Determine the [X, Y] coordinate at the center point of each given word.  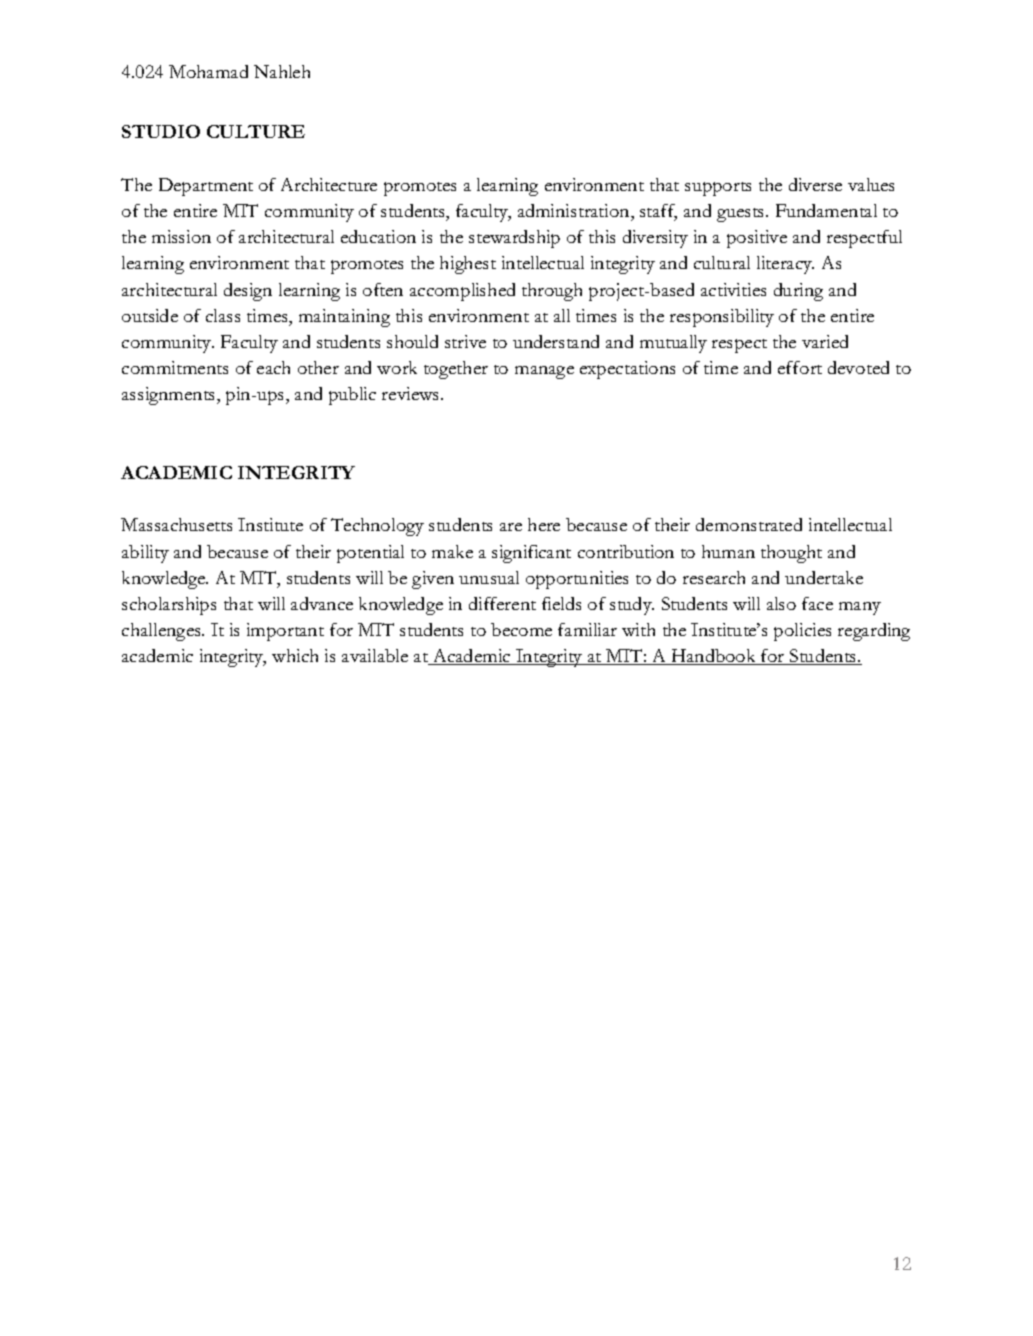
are [511, 527]
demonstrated [749, 524]
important [285, 632]
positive [757, 239]
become [521, 629]
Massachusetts [176, 524]
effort [800, 367]
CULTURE [256, 131]
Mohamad [208, 71]
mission [181, 236]
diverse [815, 184]
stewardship [514, 239]
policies [802, 632]
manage [544, 372]
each [273, 367]
